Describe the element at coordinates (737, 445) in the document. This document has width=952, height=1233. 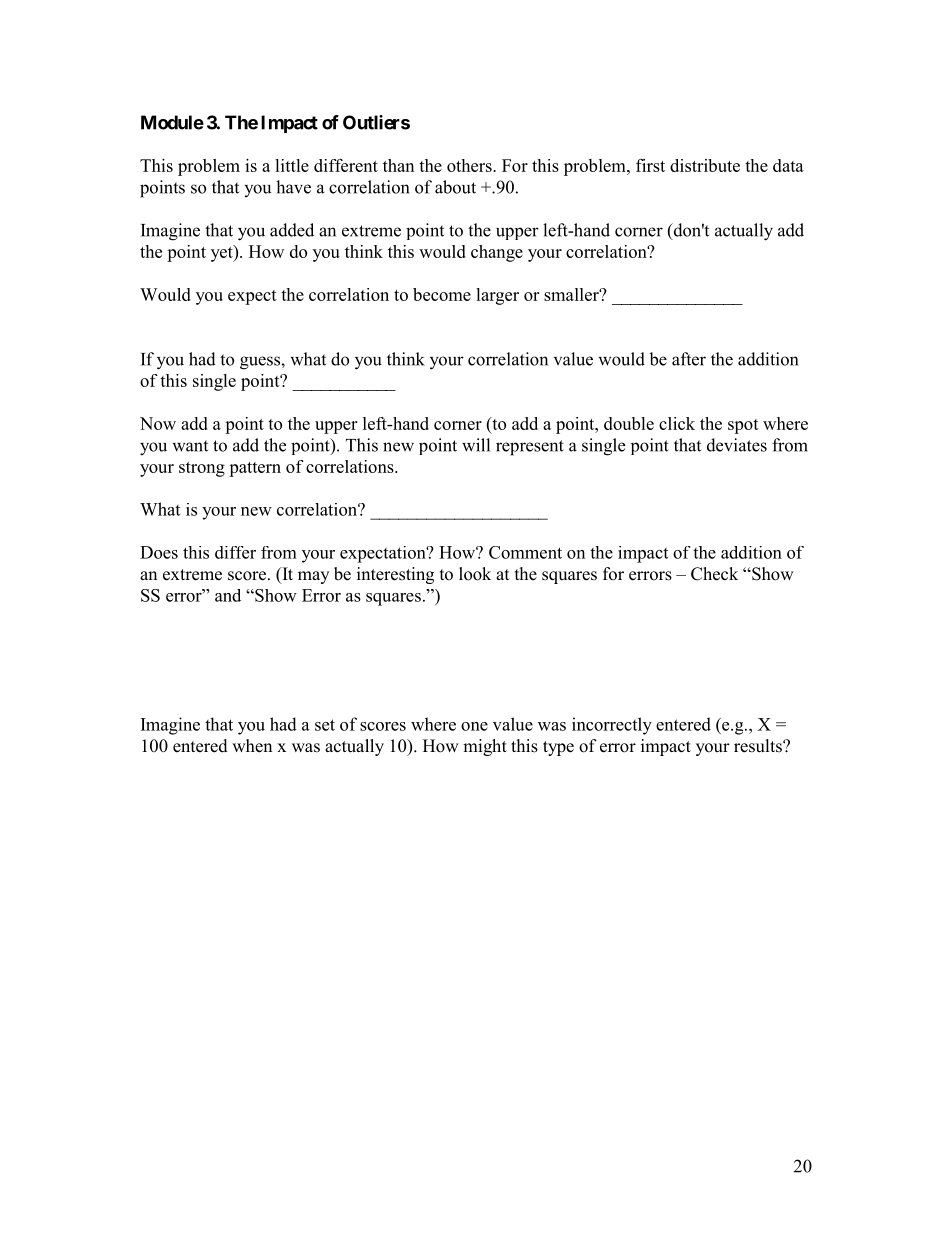
I see `deviates` at that location.
